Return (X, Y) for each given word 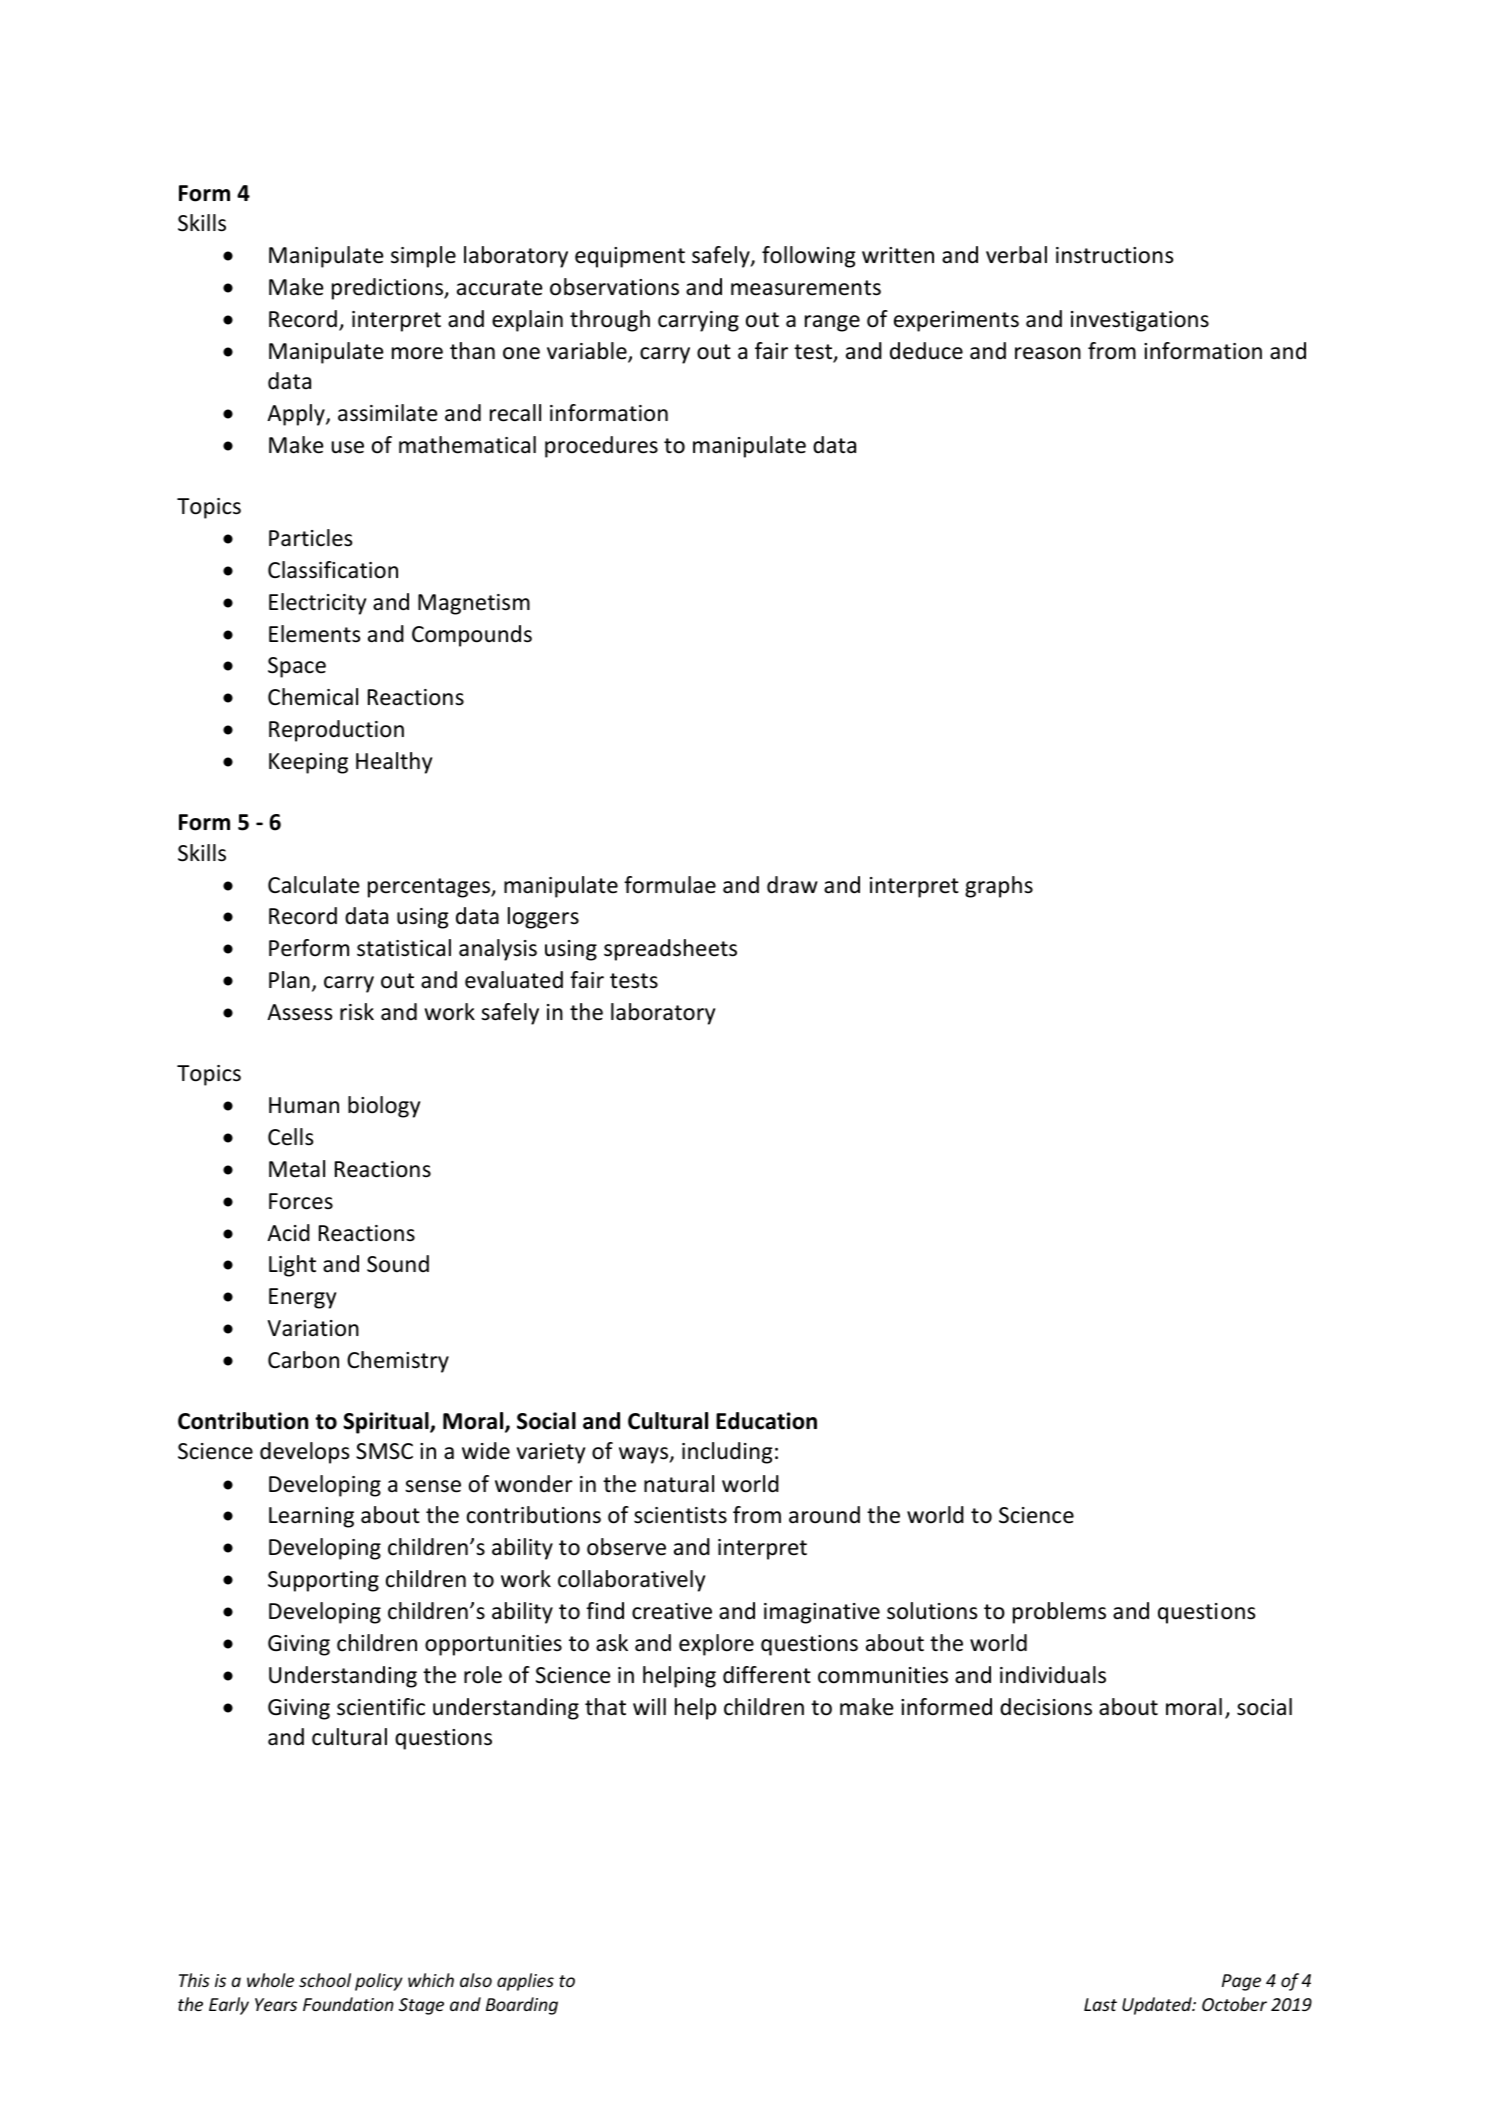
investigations (1140, 321)
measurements (806, 288)
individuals (1053, 1675)
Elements (314, 634)
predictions (388, 289)
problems (1059, 1613)
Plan (289, 979)
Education (766, 1421)
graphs (999, 887)
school (325, 1980)
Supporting (323, 1581)
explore (716, 1645)
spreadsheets (670, 950)
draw (792, 885)
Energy (302, 1298)
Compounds (472, 636)
